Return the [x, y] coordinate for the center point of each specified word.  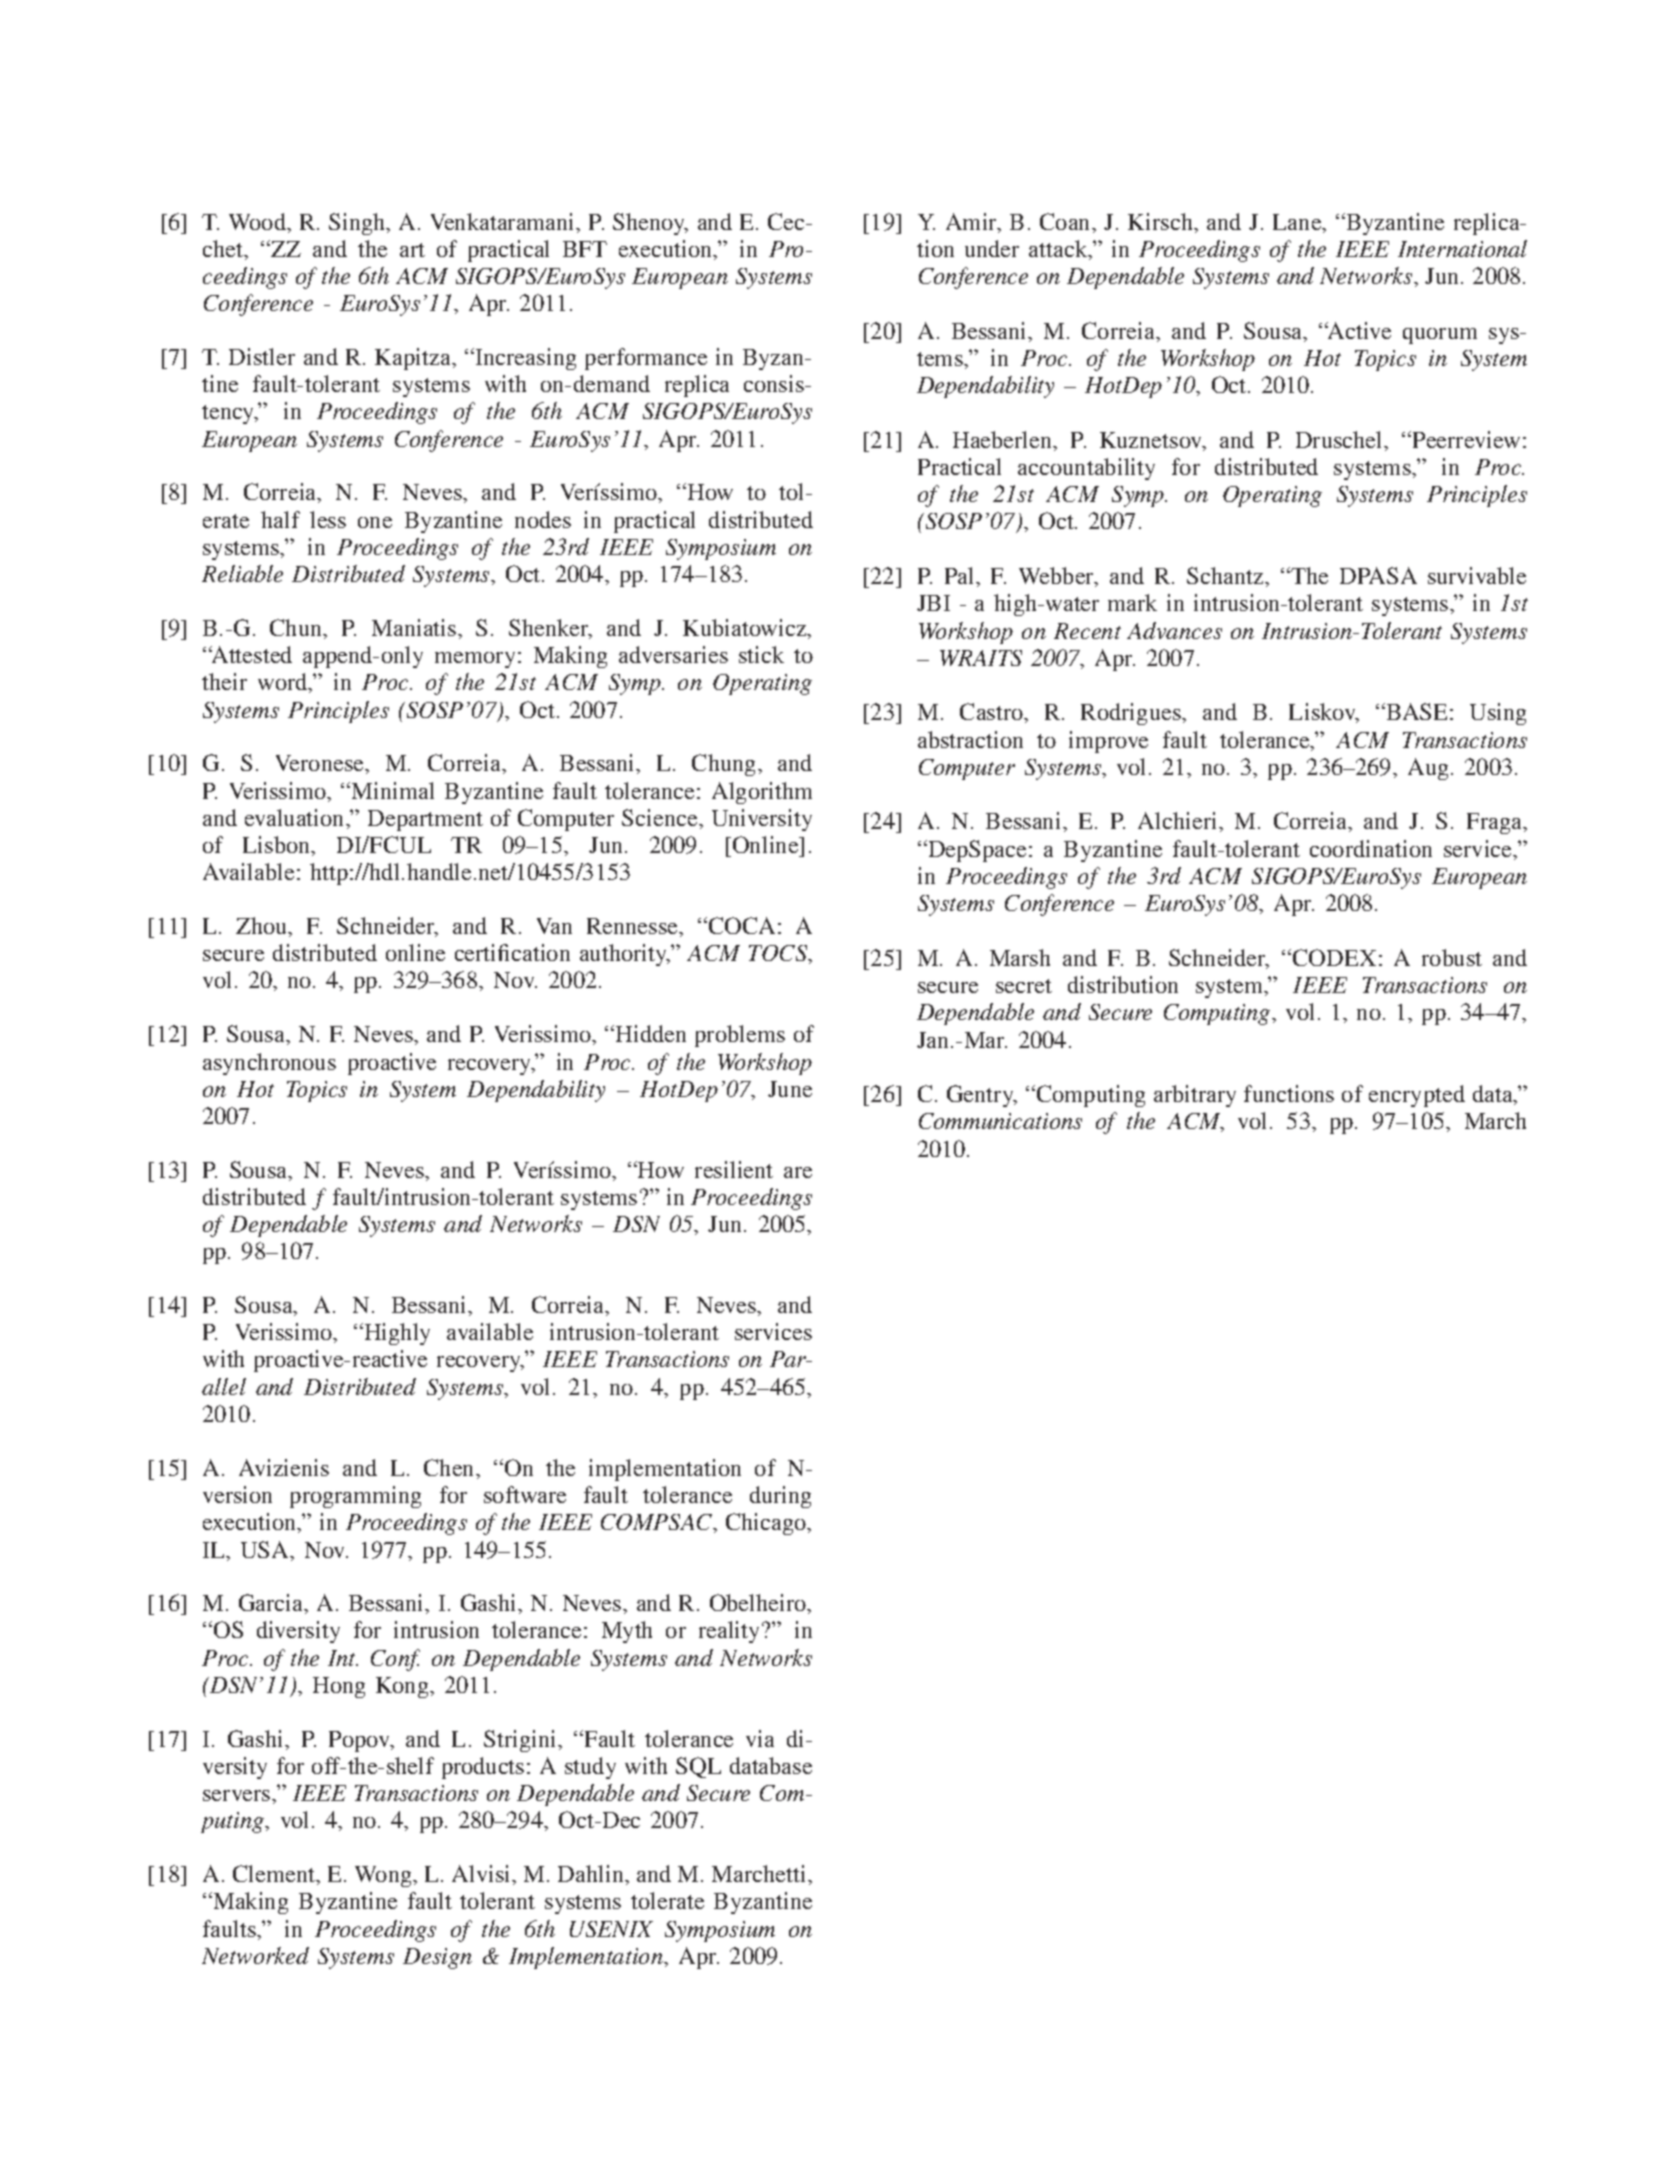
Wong [384, 1876]
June [790, 1089]
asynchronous [269, 1064]
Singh [358, 224]
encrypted [1417, 1096]
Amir [973, 223]
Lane [1298, 223]
